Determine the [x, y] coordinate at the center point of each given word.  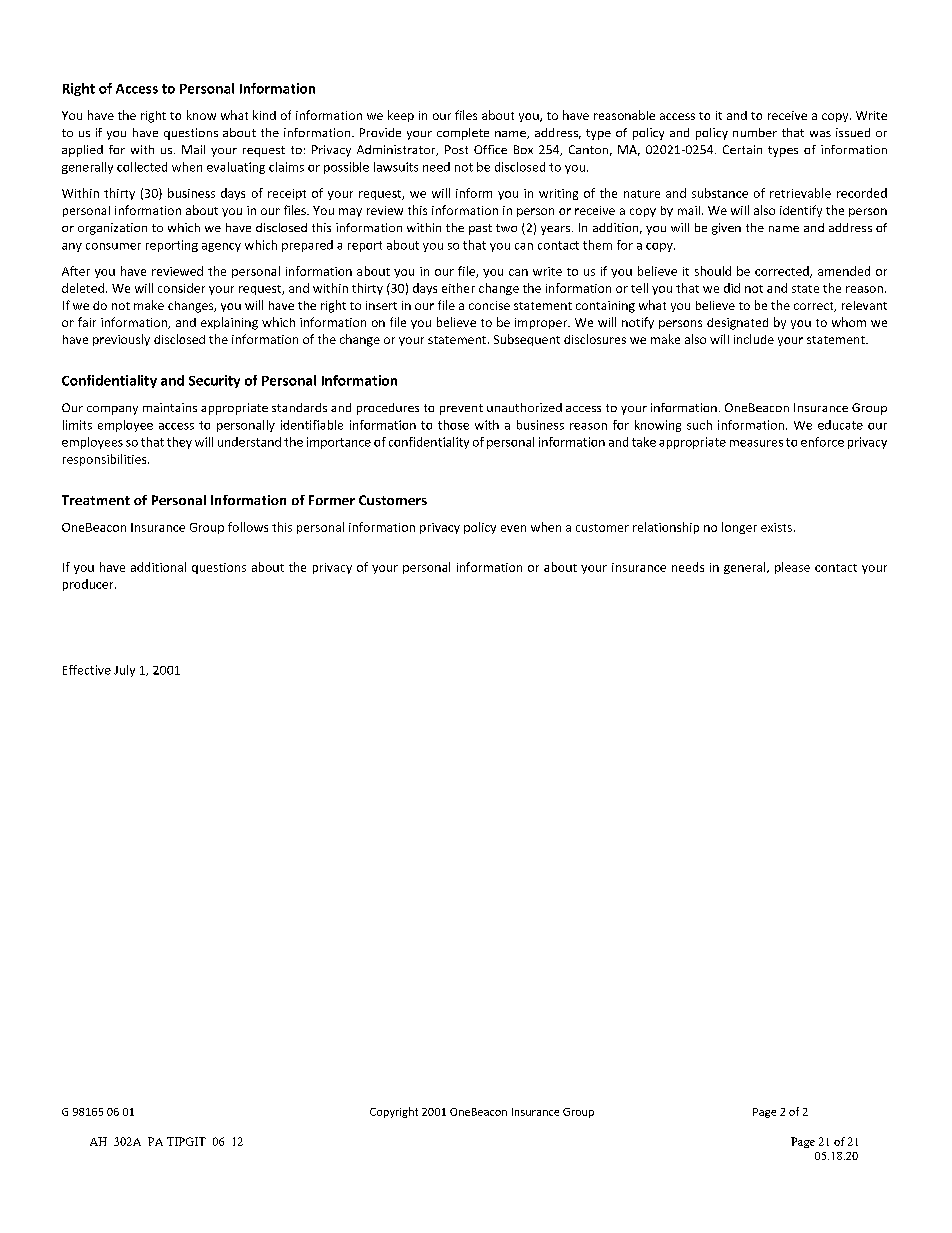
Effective [87, 670]
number [755, 132]
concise [489, 305]
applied [82, 151]
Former [332, 500]
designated [737, 324]
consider [181, 288]
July [124, 671]
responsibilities [106, 460]
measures [756, 443]
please [792, 568]
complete [463, 134]
